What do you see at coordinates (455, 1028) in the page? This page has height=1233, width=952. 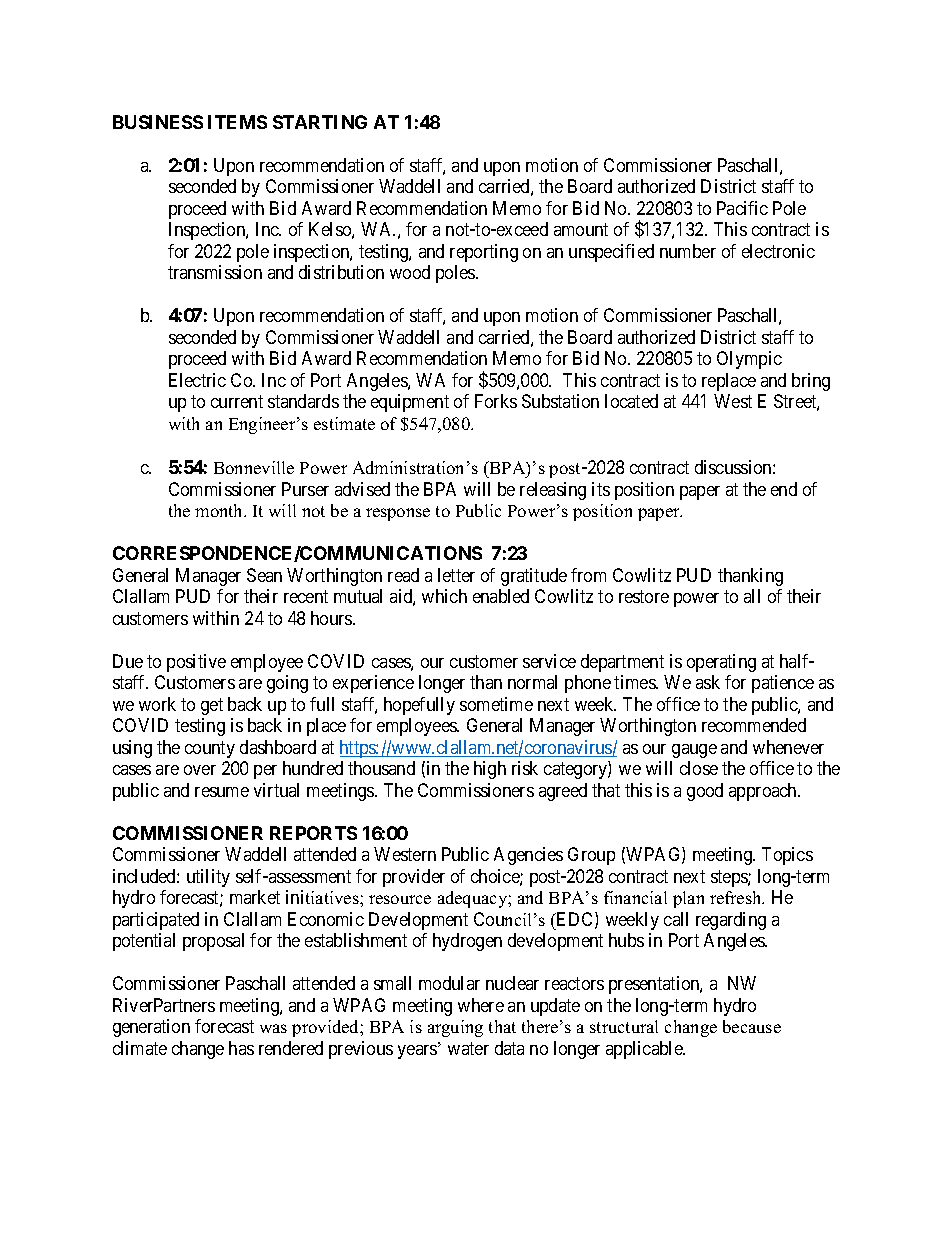 I see `arguing` at bounding box center [455, 1028].
